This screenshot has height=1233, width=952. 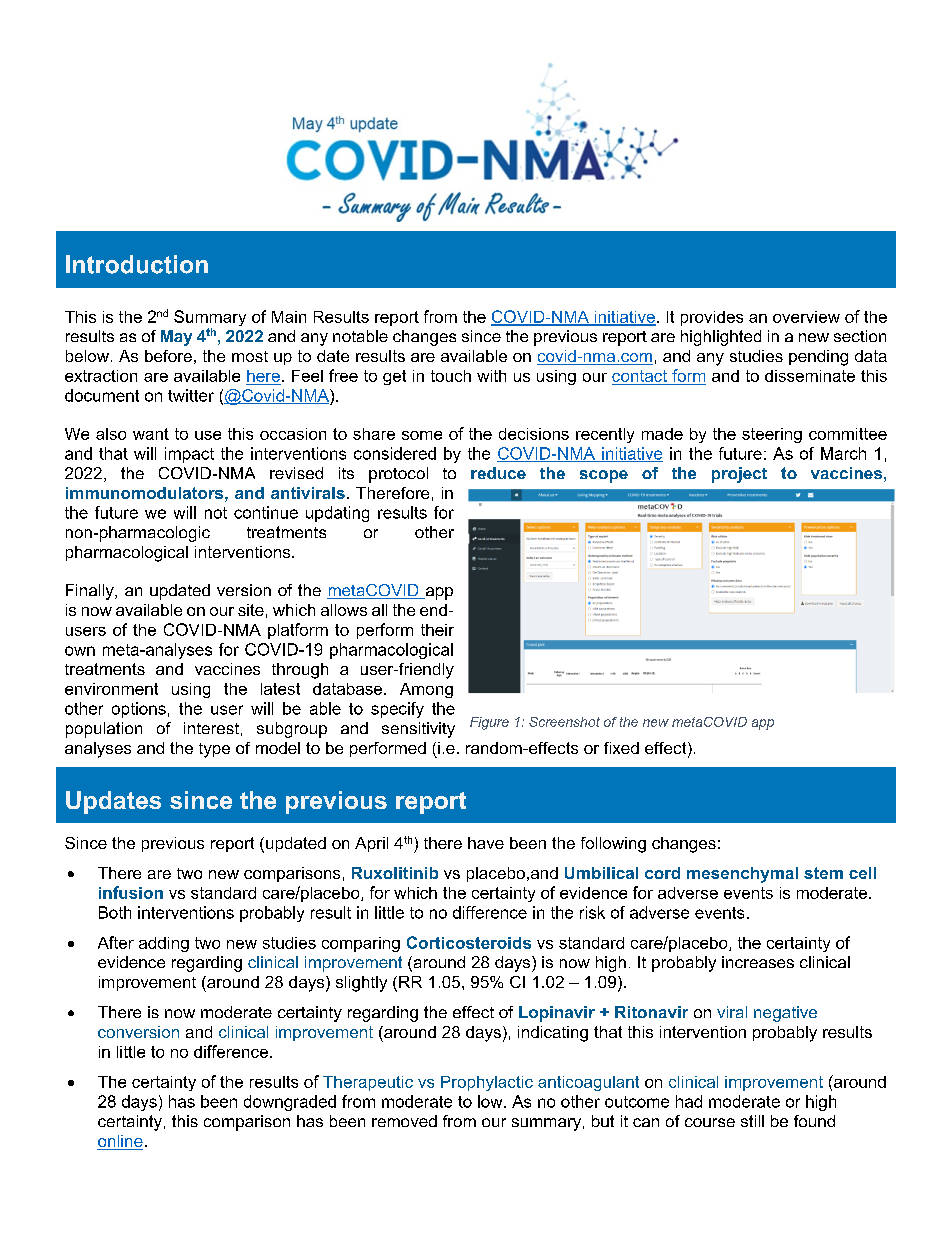 What do you see at coordinates (742, 875) in the screenshot?
I see `mesenchymal` at bounding box center [742, 875].
